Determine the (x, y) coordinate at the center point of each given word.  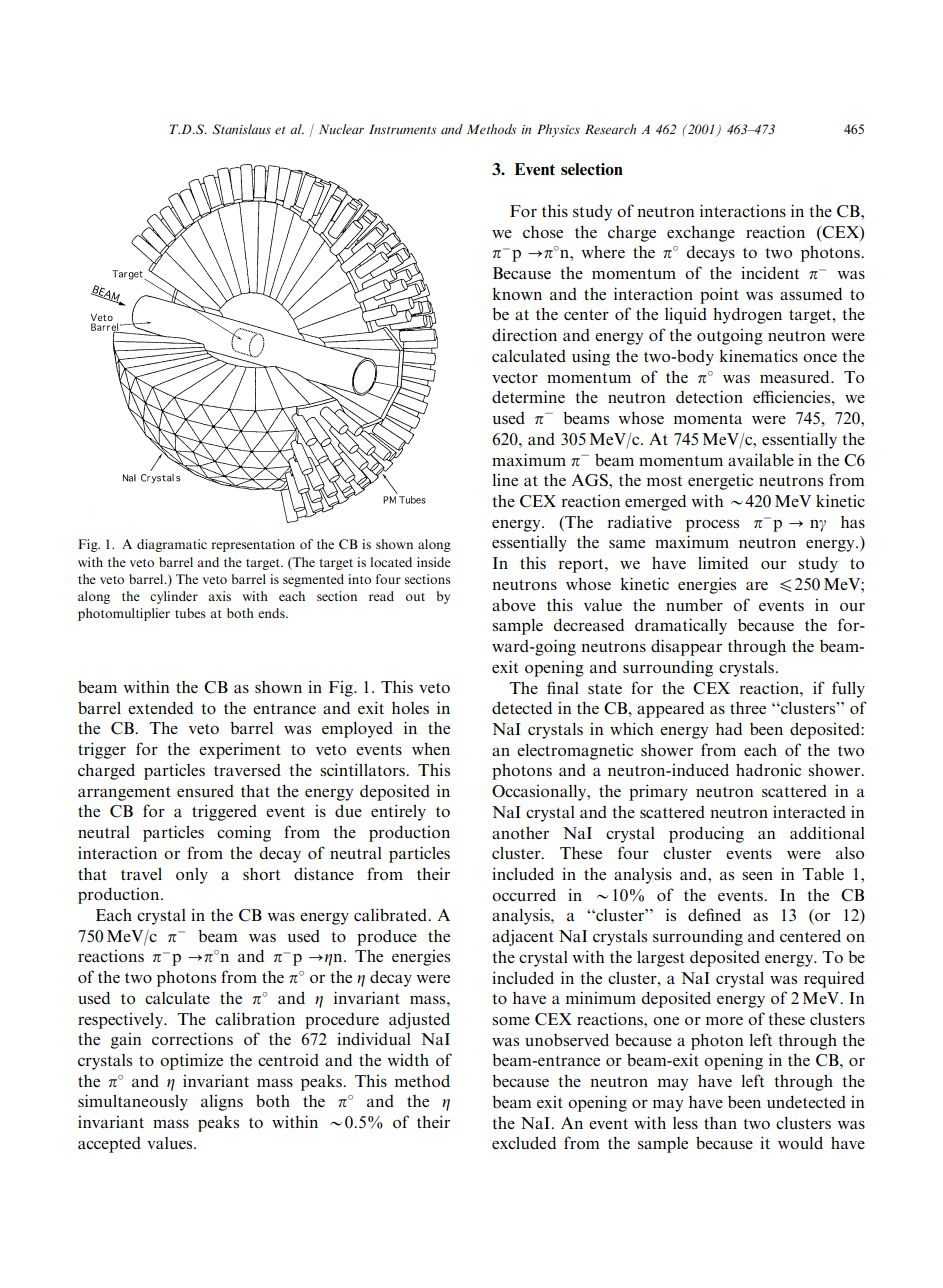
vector (515, 378)
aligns (222, 1103)
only (192, 876)
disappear (686, 647)
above (514, 604)
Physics (558, 130)
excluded (524, 1142)
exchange (701, 234)
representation (253, 545)
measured (796, 376)
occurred (524, 894)
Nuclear (341, 129)
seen (757, 876)
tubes (190, 613)
